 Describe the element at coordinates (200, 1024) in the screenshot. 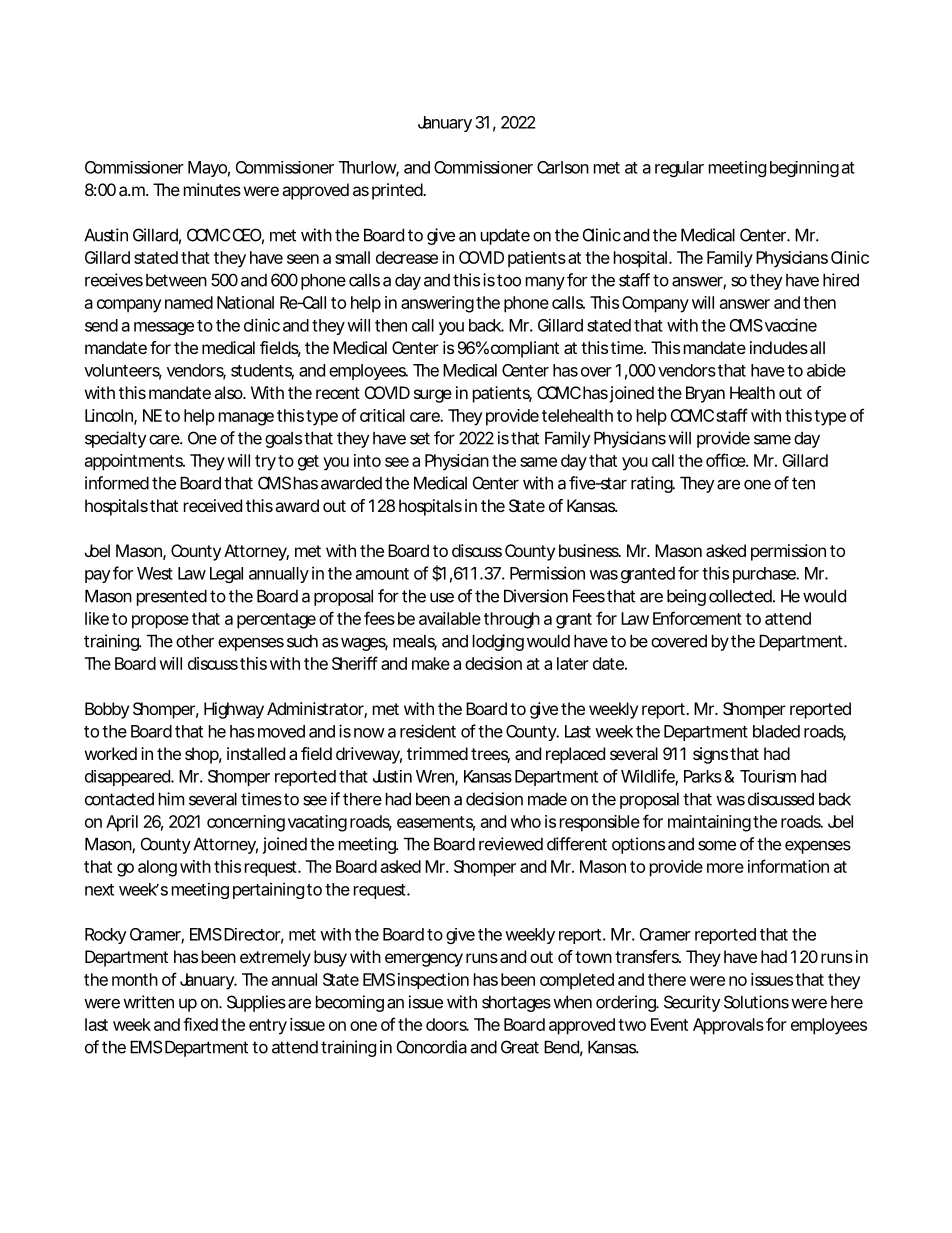

I see `fixed` at that location.
